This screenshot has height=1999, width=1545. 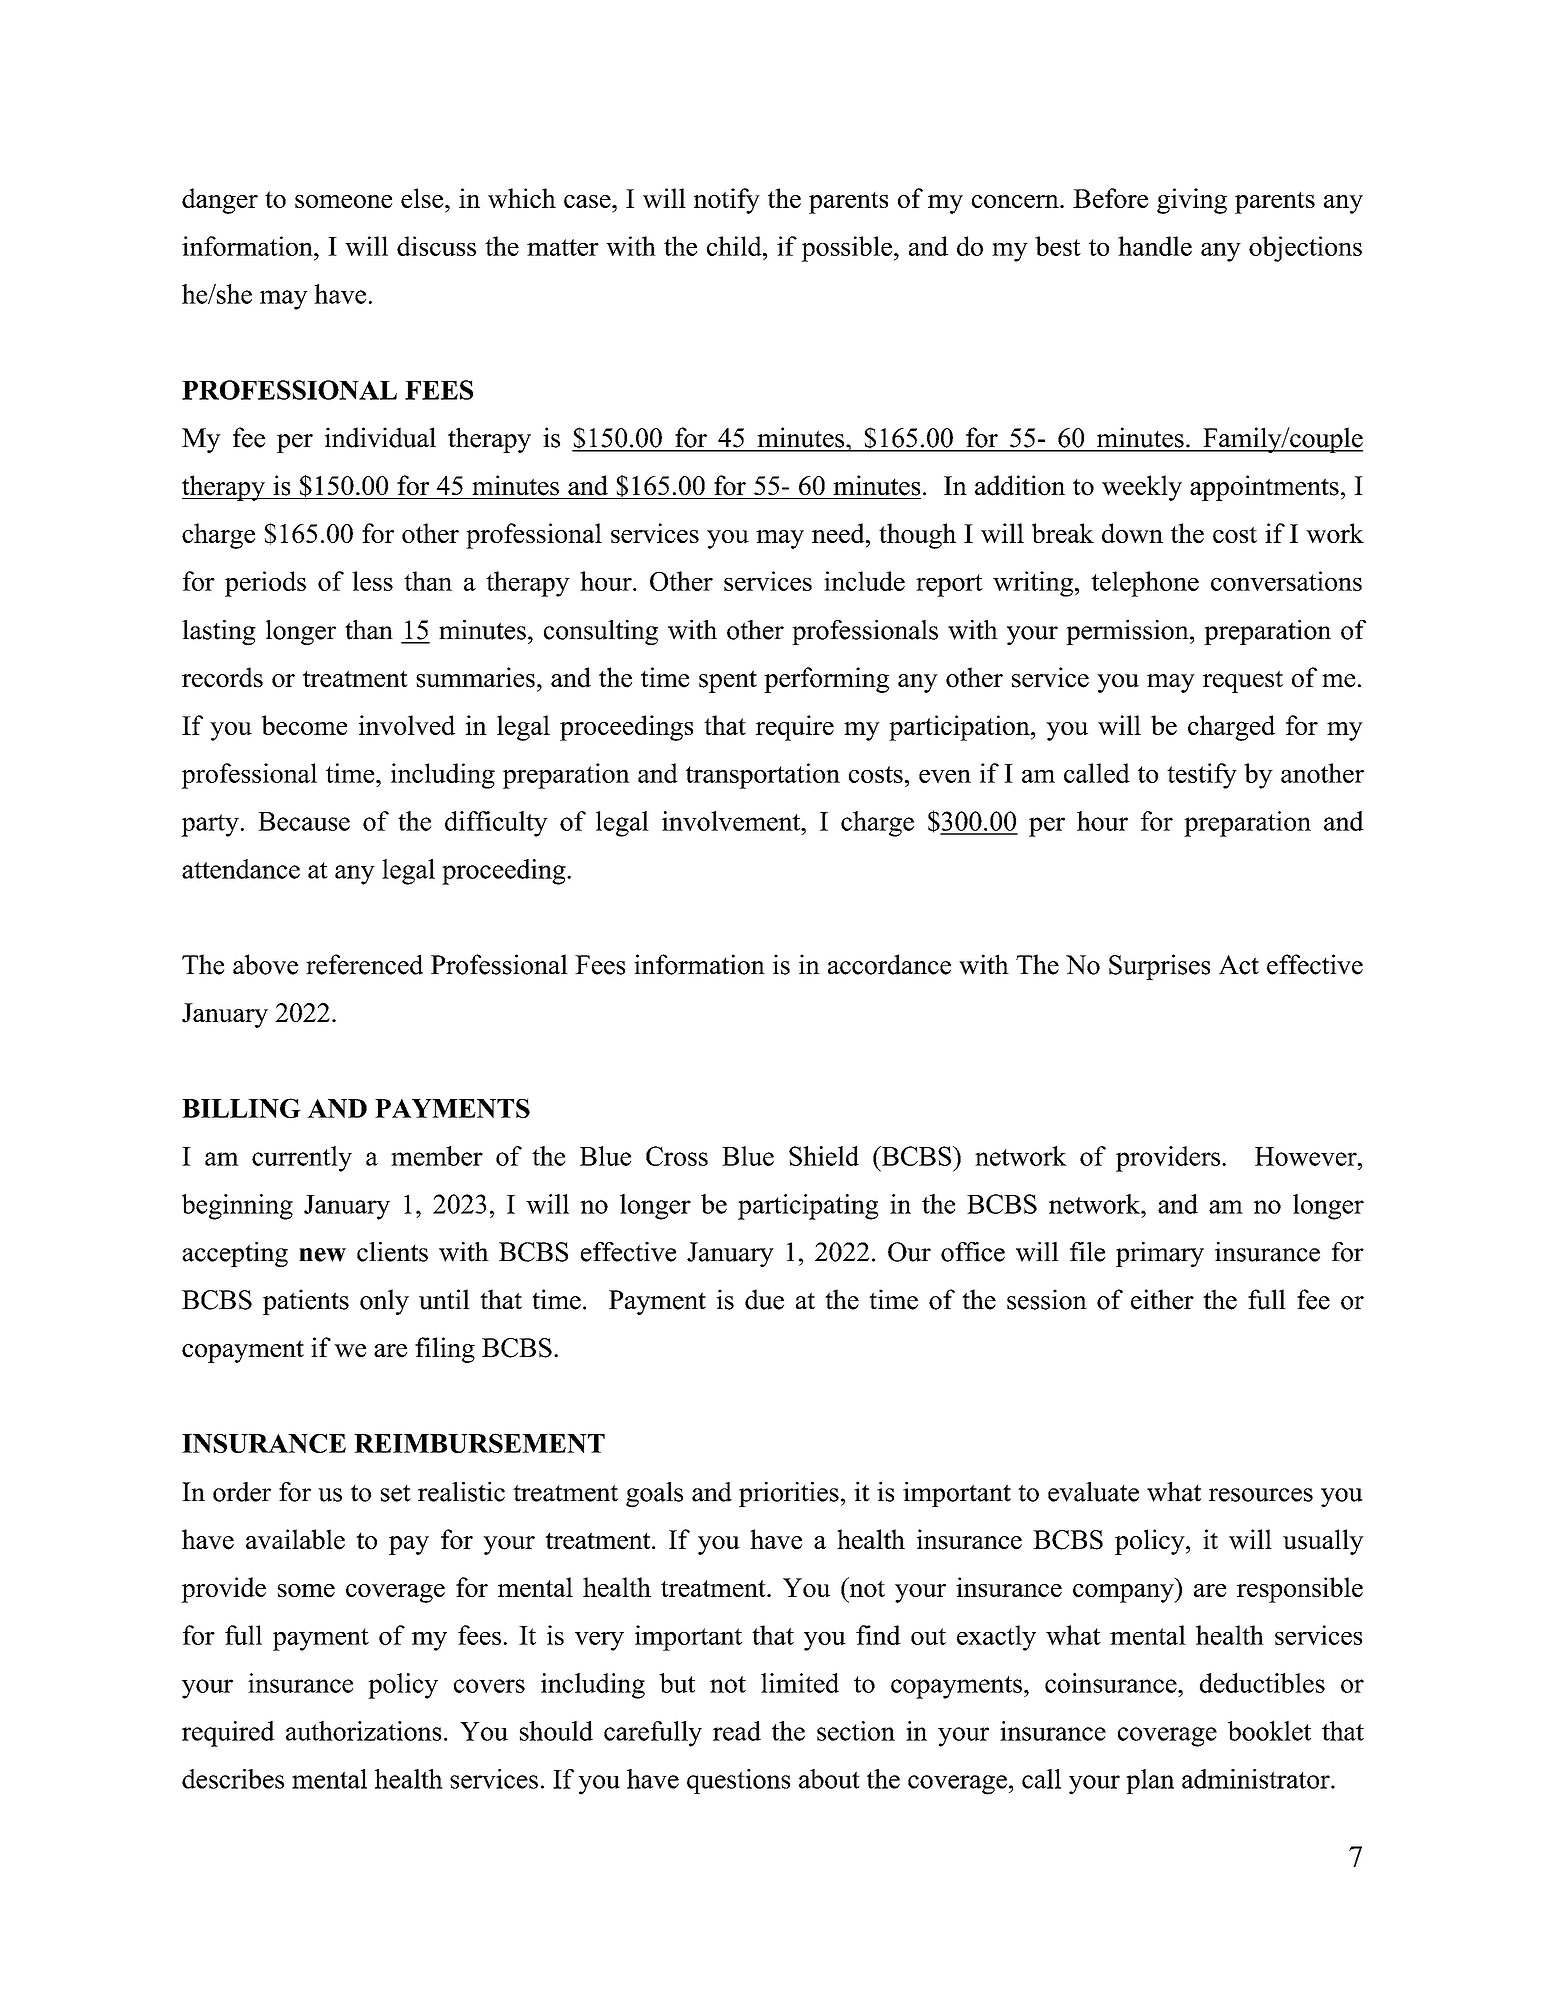 What do you see at coordinates (363, 1731) in the screenshot?
I see `authorizations` at bounding box center [363, 1731].
